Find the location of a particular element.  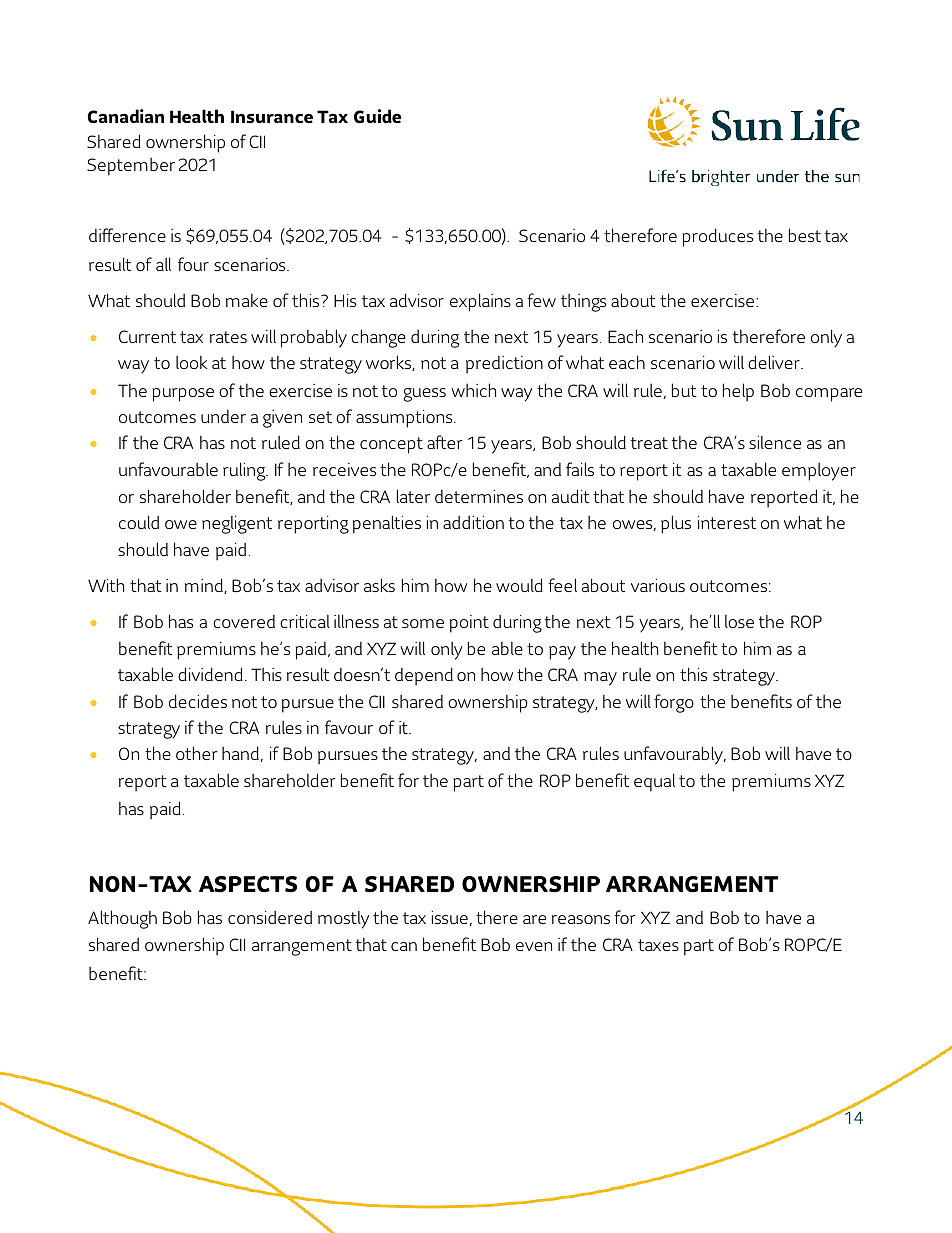

deliver is located at coordinates (775, 362).
